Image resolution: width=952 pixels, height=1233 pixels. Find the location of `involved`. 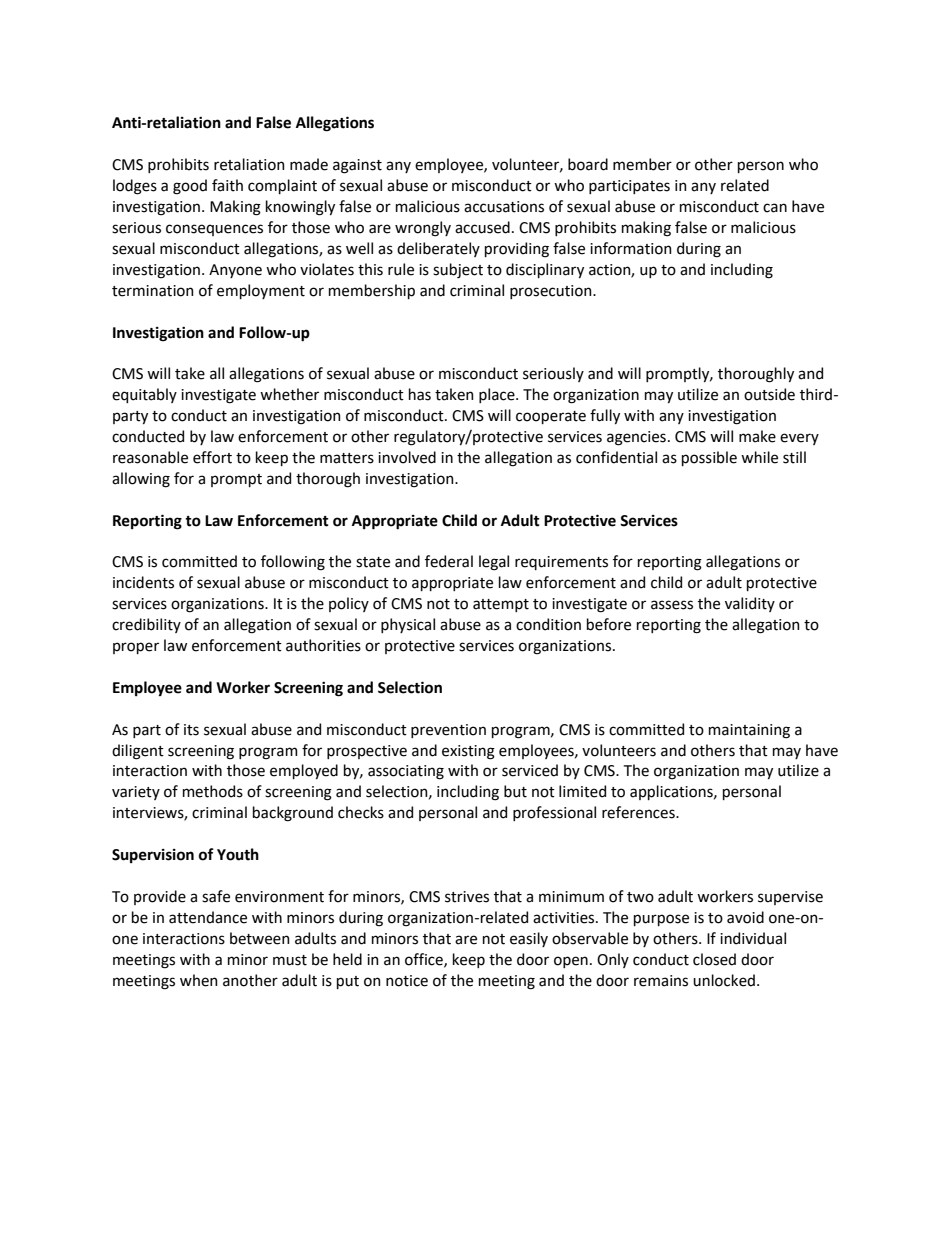

involved is located at coordinates (407, 457).
